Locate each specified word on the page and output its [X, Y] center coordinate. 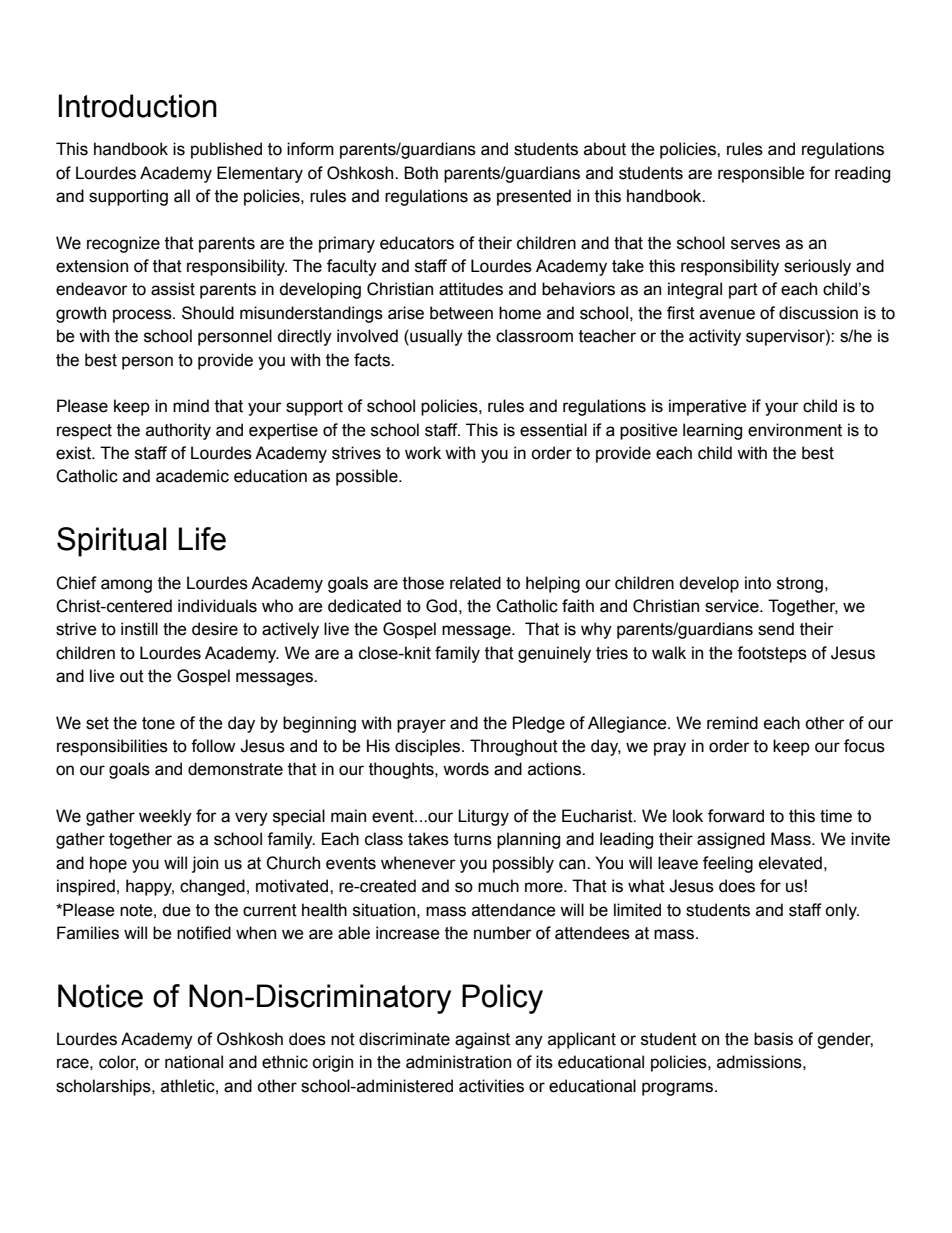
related [475, 583]
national [194, 1062]
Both [421, 173]
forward [736, 816]
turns [473, 839]
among [126, 586]
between [461, 313]
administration [458, 1062]
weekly [165, 817]
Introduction [137, 106]
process [143, 316]
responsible [761, 174]
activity [715, 337]
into [758, 583]
